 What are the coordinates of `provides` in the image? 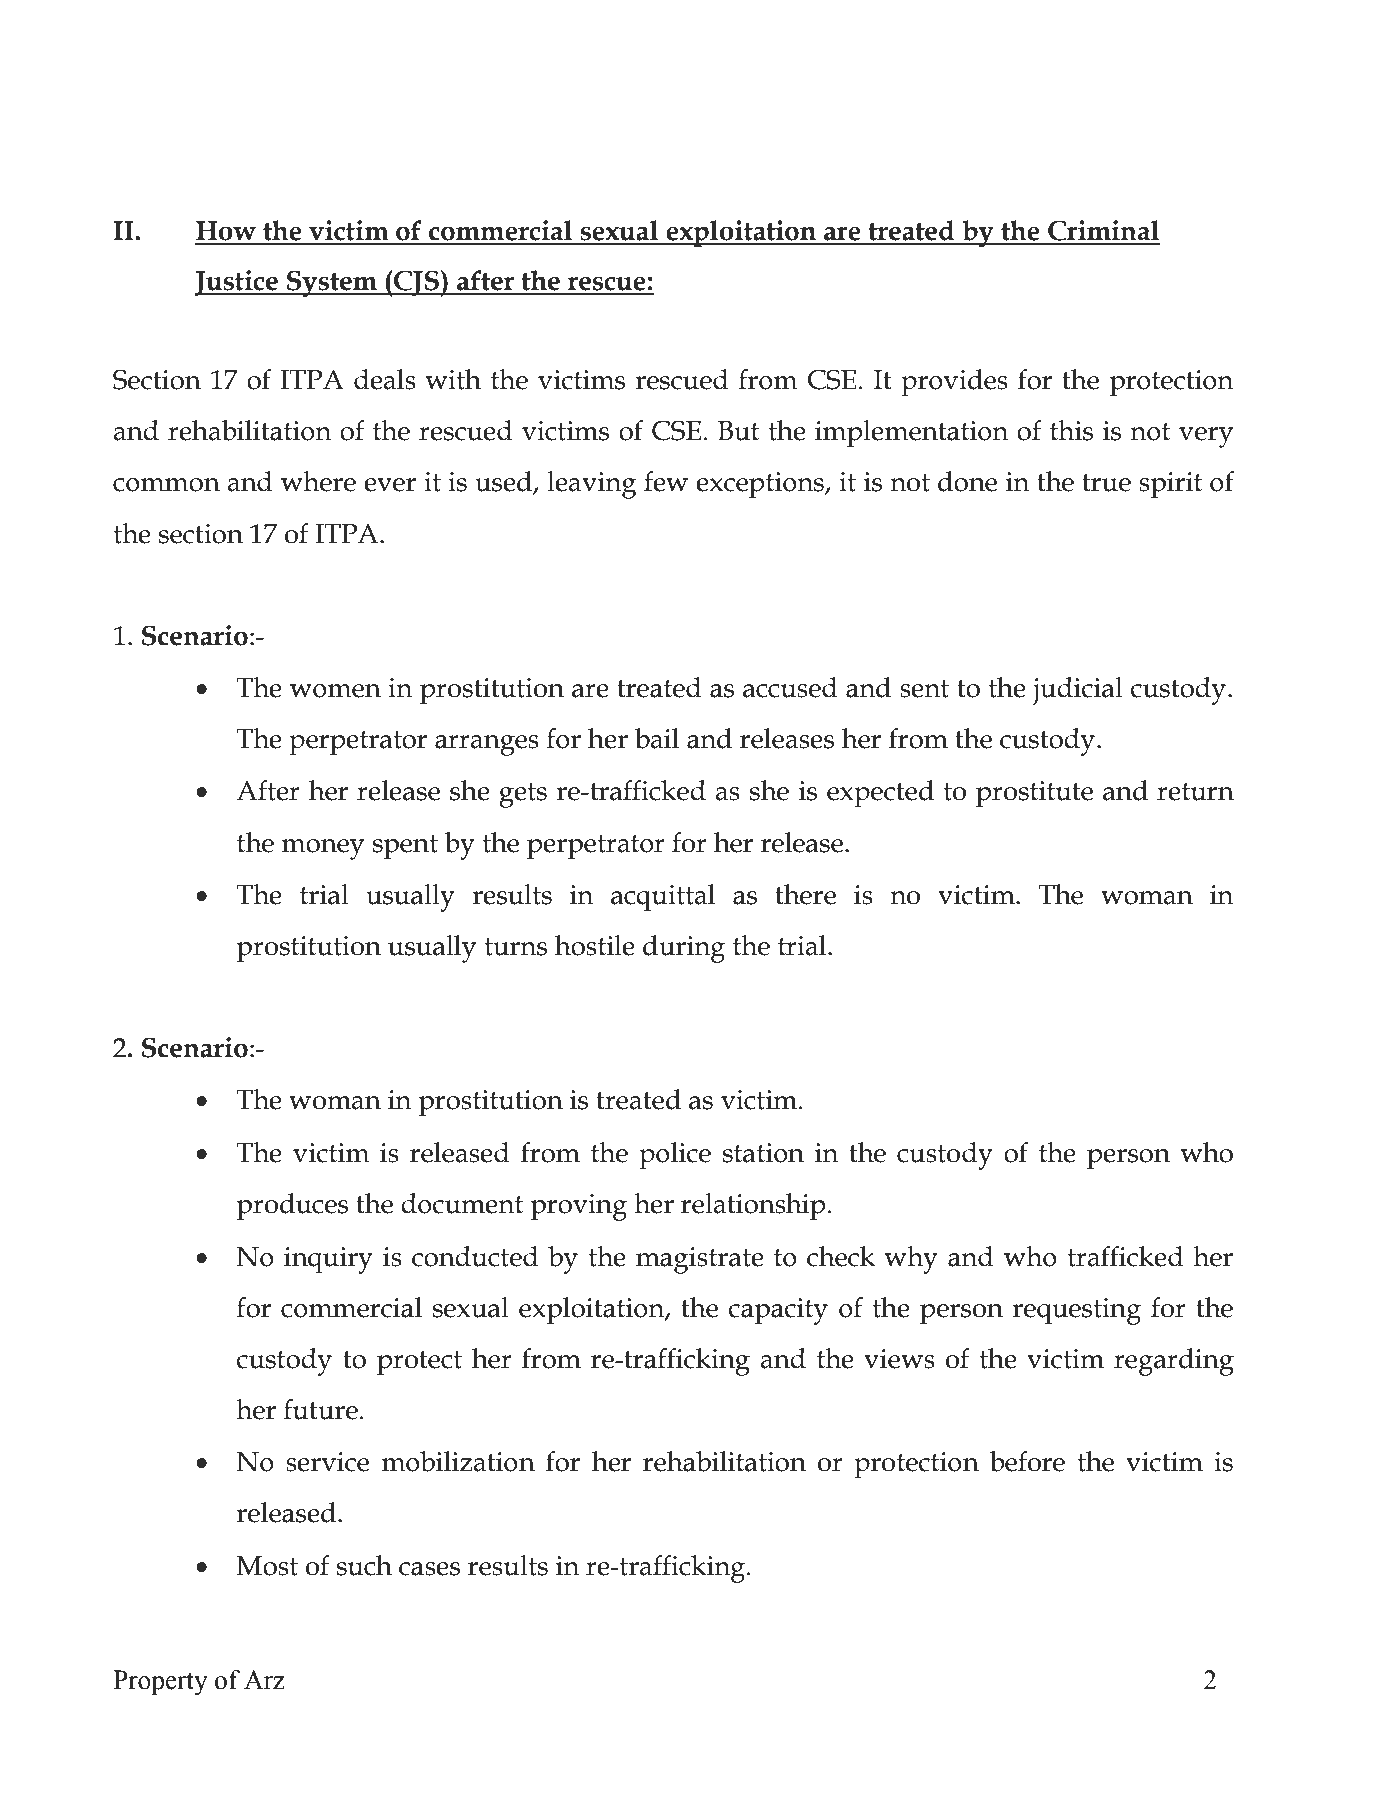 It's located at (954, 383).
